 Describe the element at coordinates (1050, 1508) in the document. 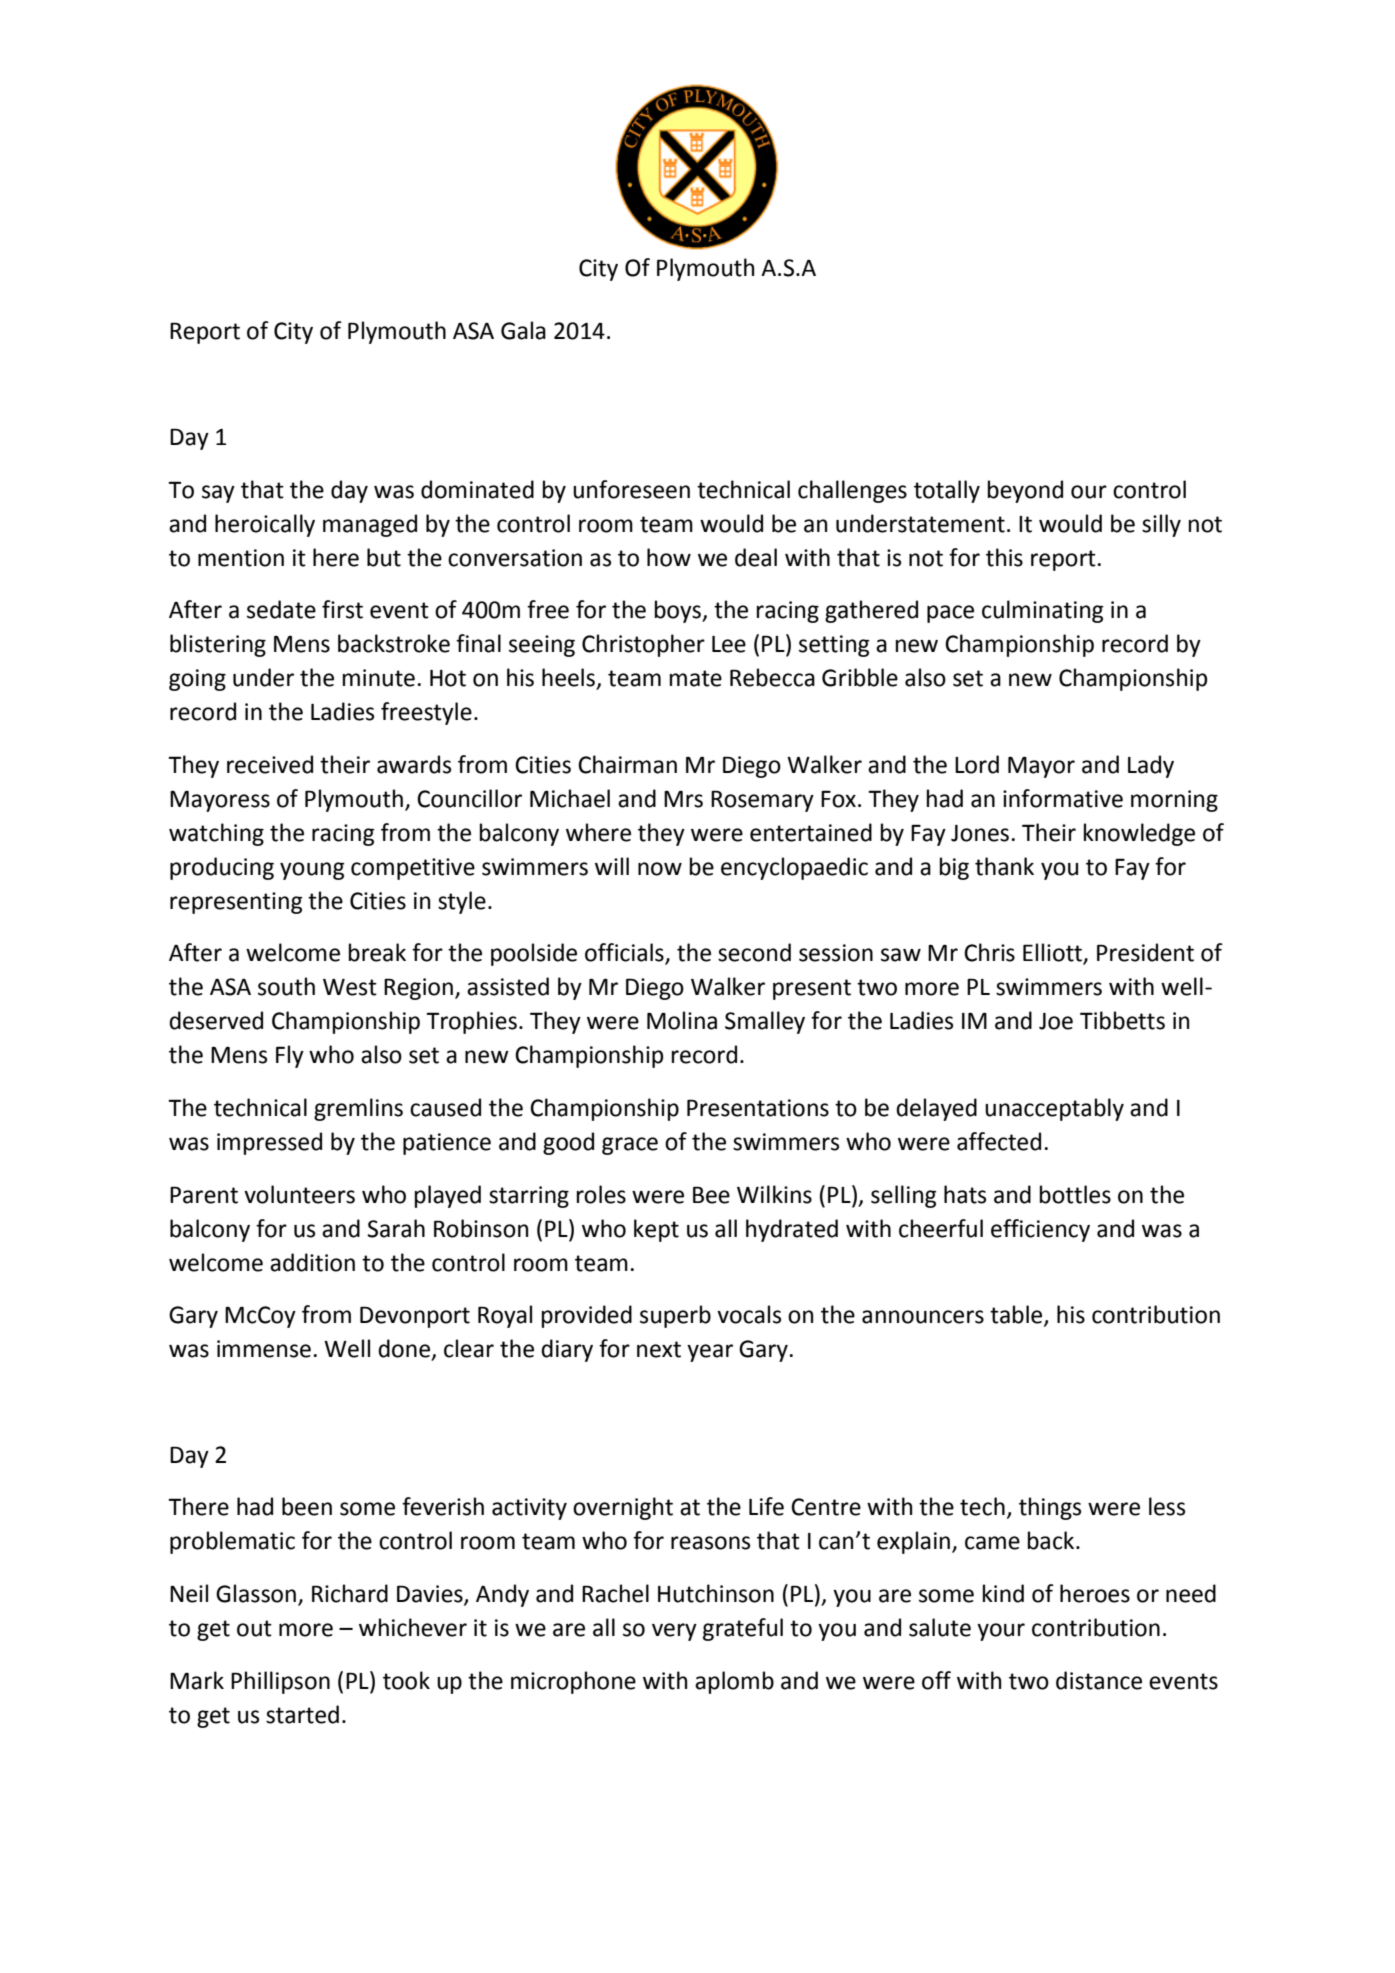

I see `things` at that location.
